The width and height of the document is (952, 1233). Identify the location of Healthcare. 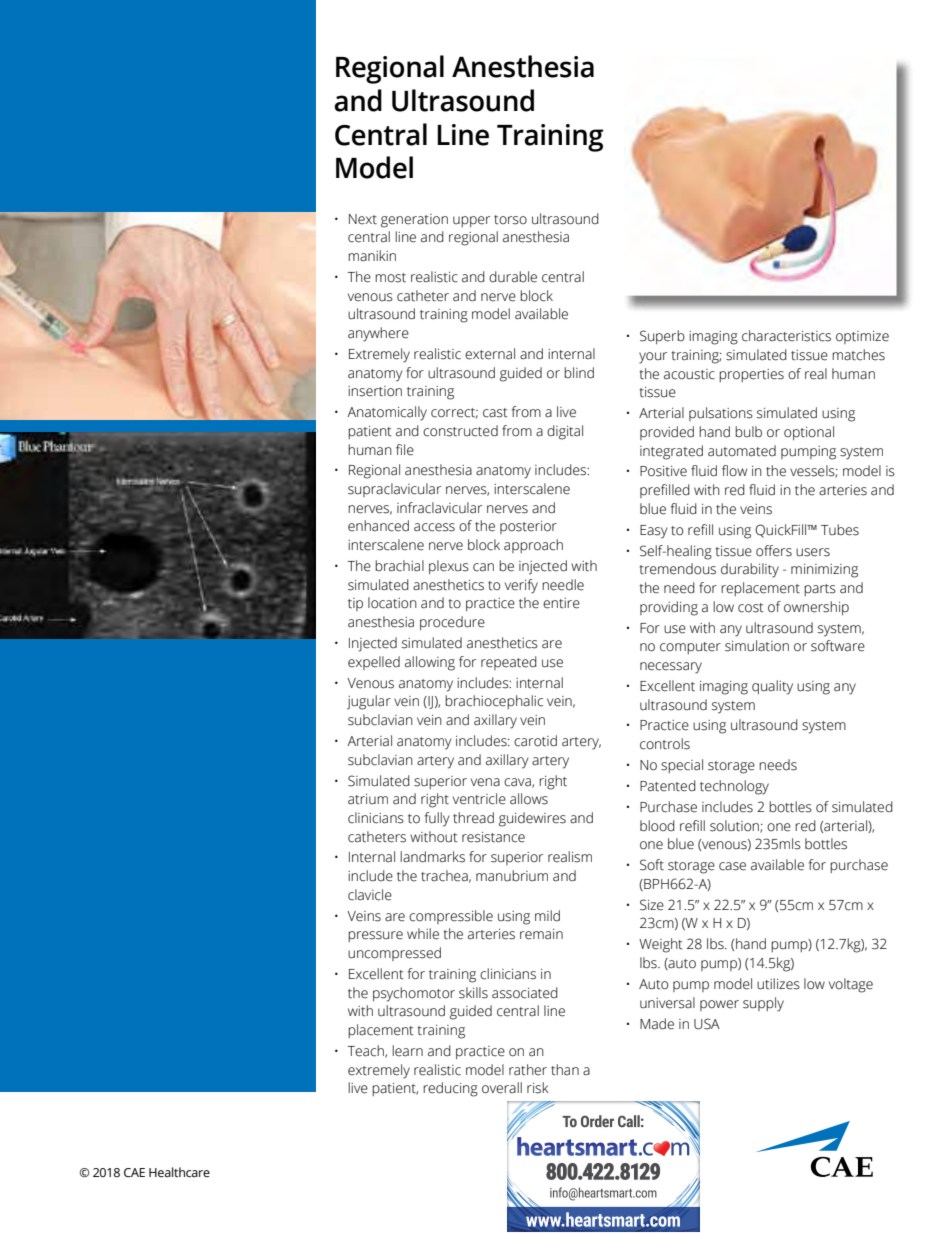
(179, 1172).
